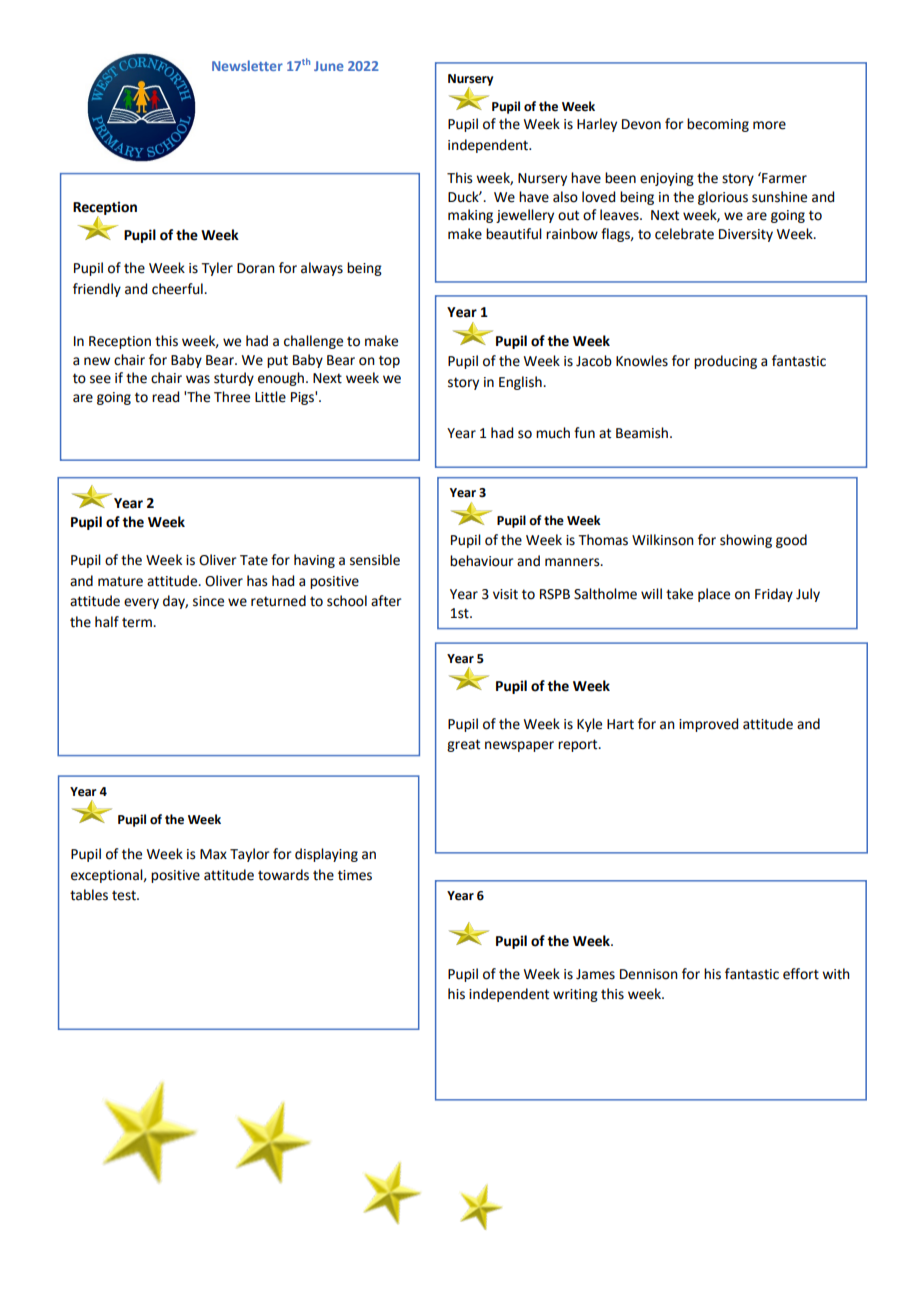 This screenshot has width=924, height=1308. Describe the element at coordinates (247, 65) in the screenshot. I see `Newsletter` at that location.
